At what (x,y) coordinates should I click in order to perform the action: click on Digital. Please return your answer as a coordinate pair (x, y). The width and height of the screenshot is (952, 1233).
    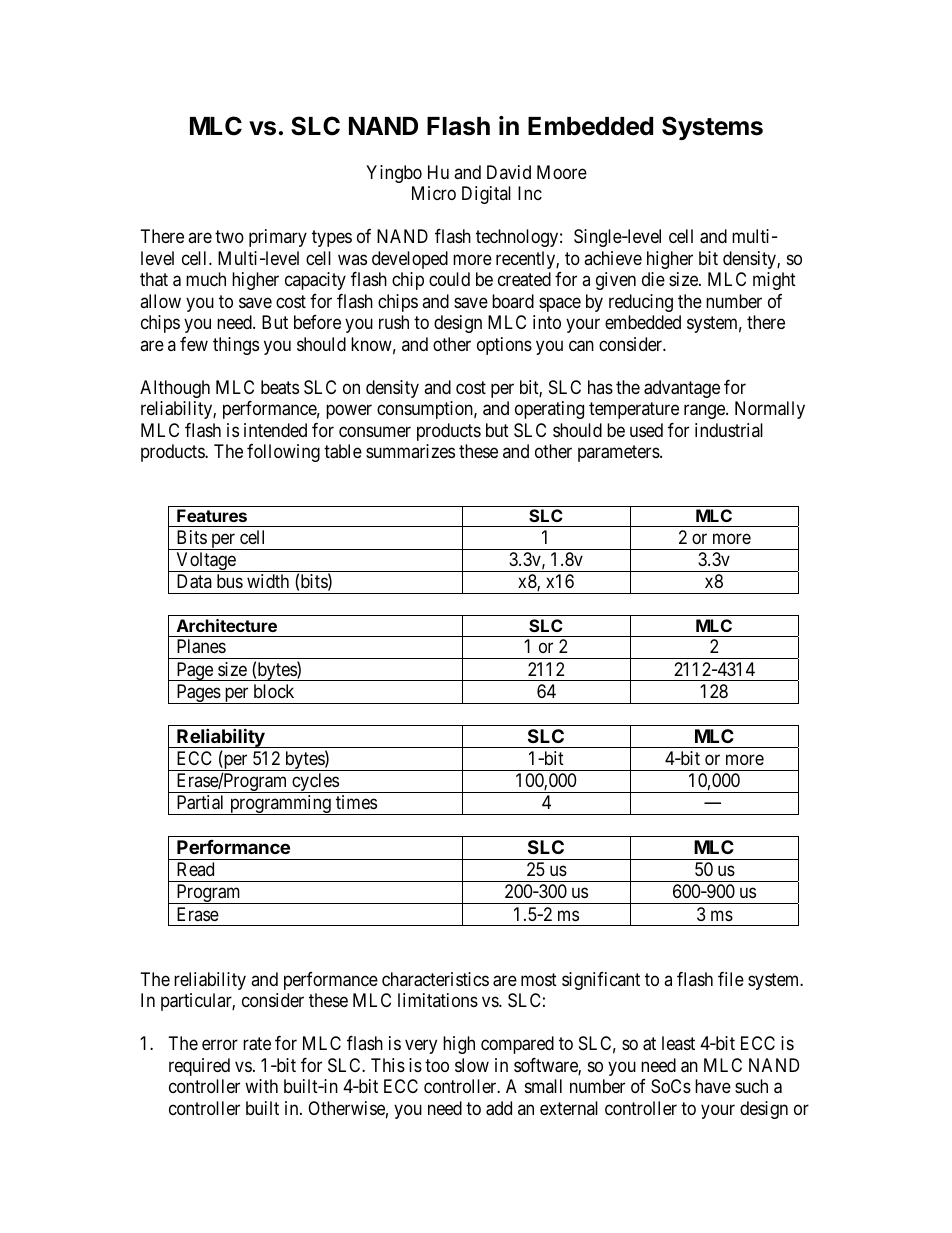
    Looking at the image, I should click on (486, 195).
